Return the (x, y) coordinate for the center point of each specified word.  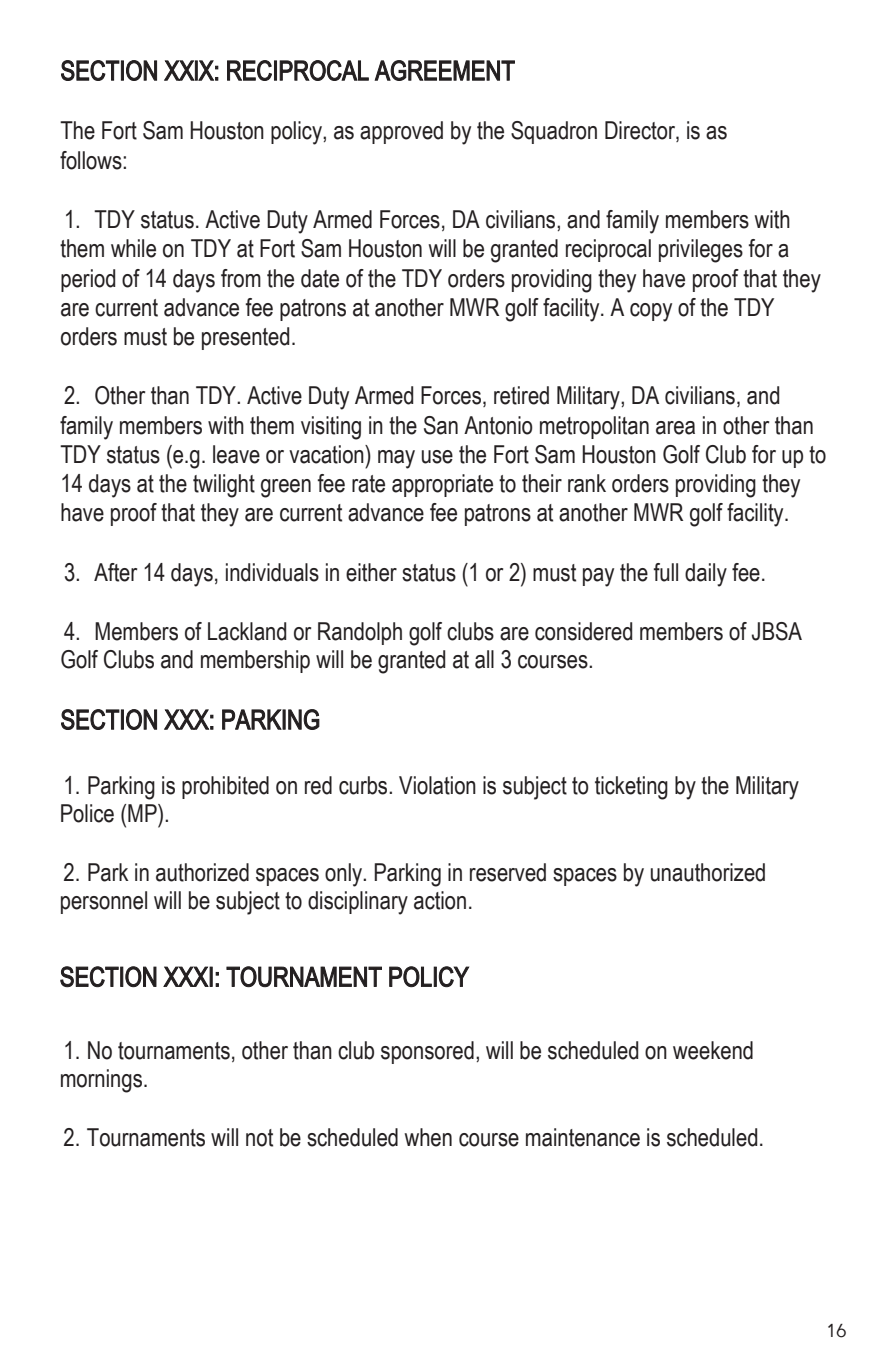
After (115, 572)
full (665, 572)
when (428, 1137)
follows (92, 160)
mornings (103, 1081)
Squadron (554, 132)
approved (401, 132)
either (371, 572)
